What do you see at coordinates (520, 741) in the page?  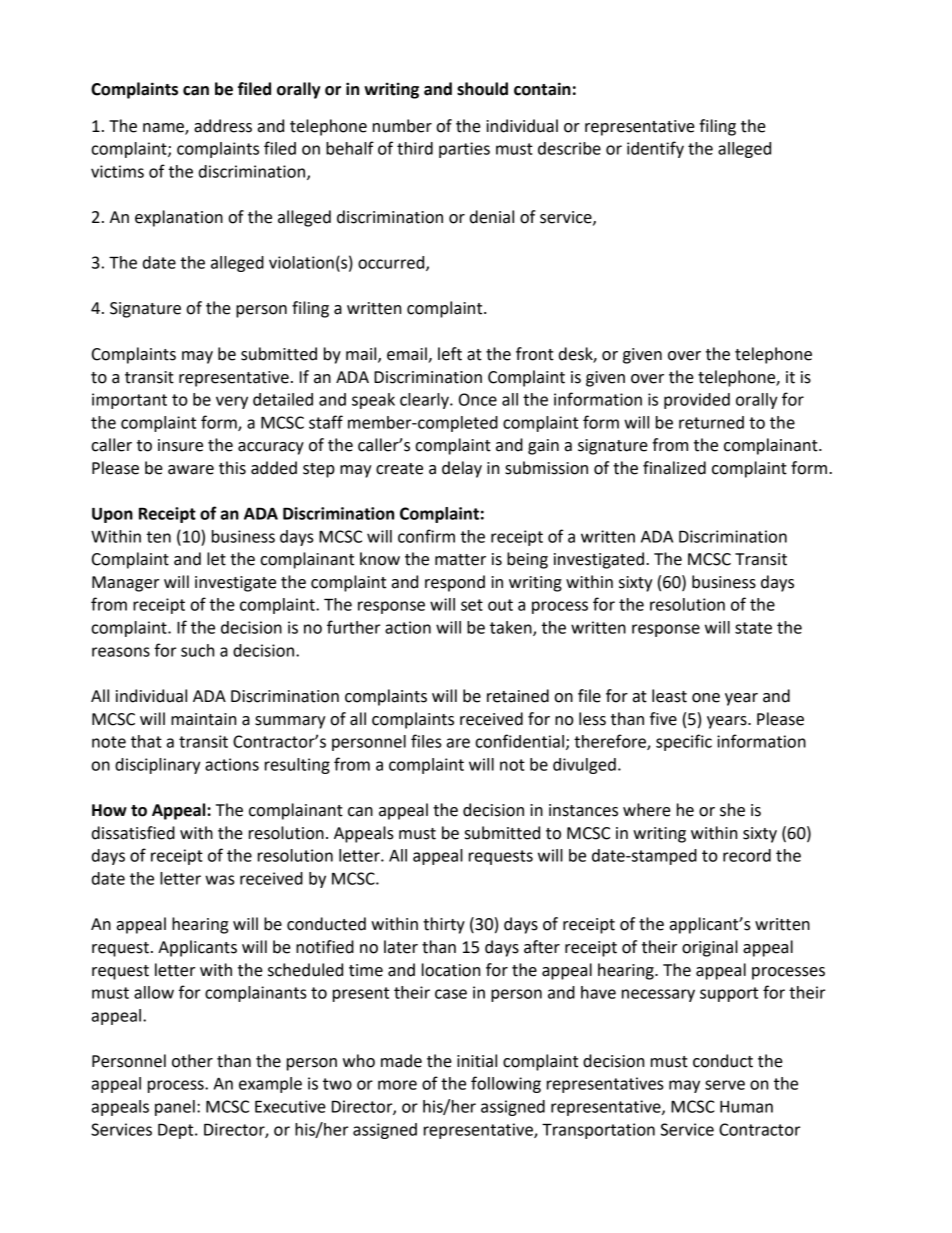 I see `confidential` at bounding box center [520, 741].
